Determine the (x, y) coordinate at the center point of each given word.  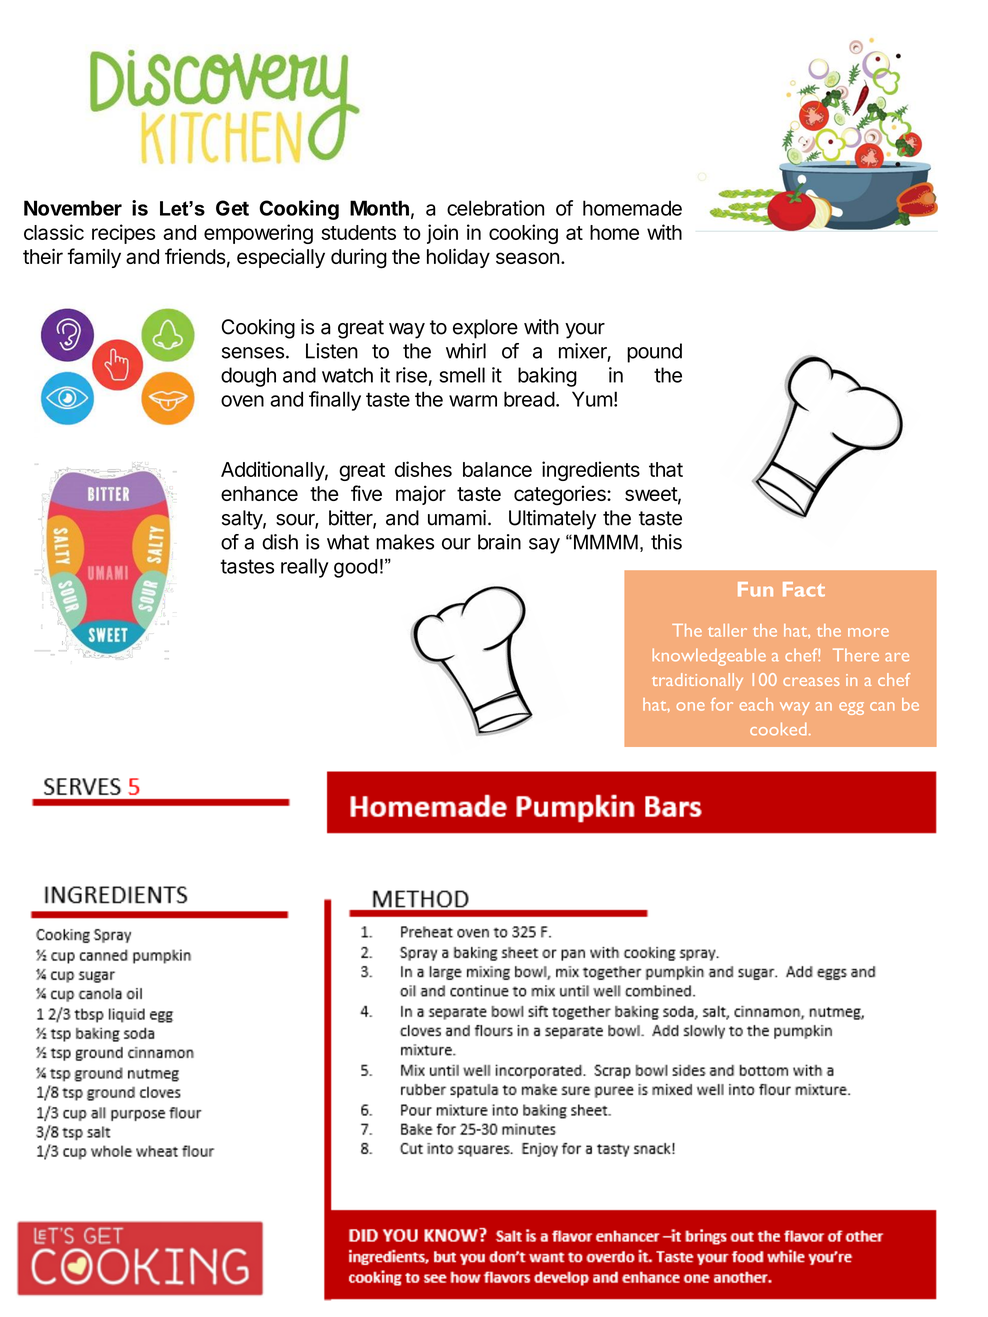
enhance (259, 493)
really (305, 568)
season (527, 258)
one (691, 706)
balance (497, 469)
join (442, 234)
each (756, 704)
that (666, 469)
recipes (123, 234)
